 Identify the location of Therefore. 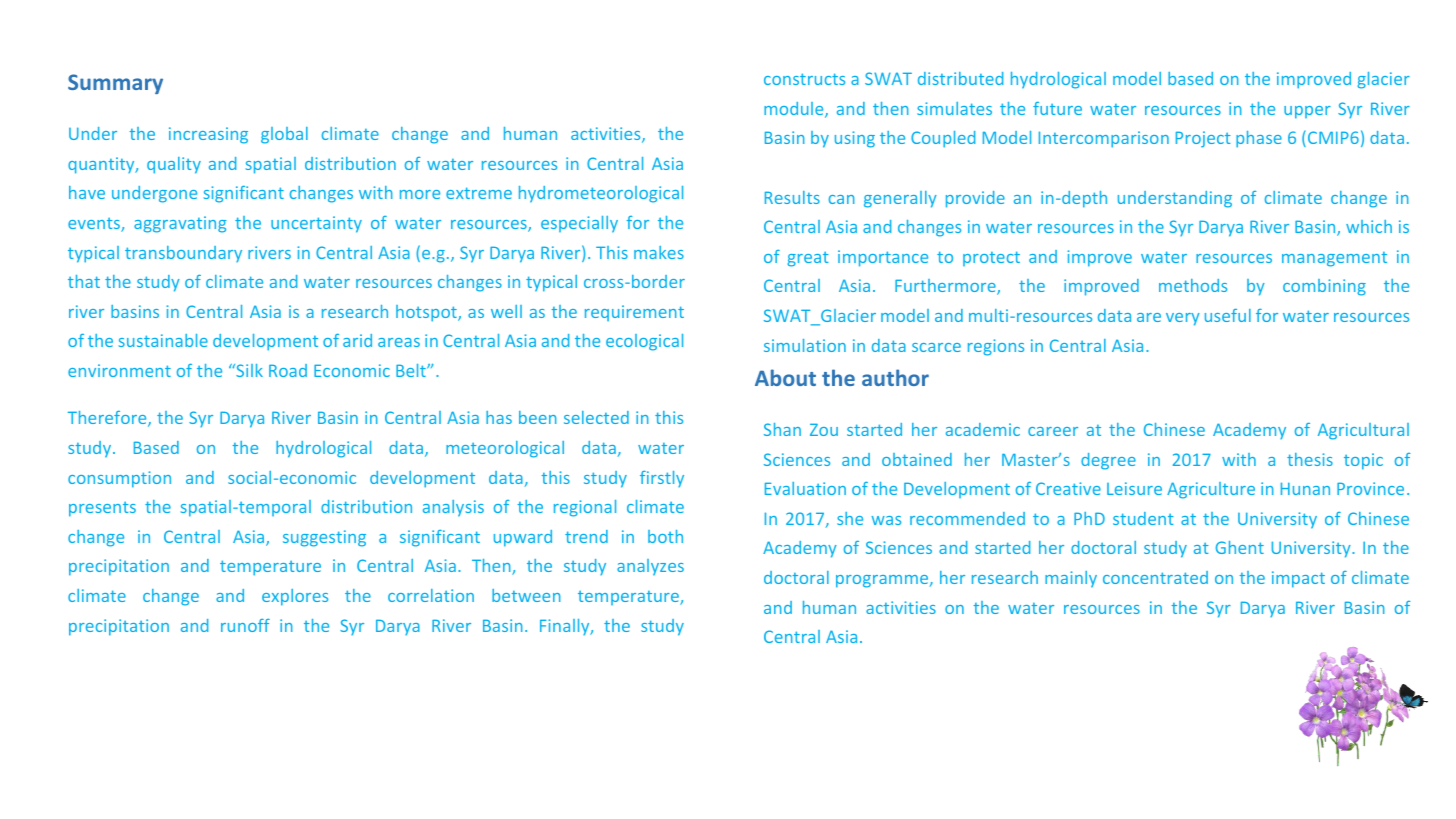
(108, 419).
